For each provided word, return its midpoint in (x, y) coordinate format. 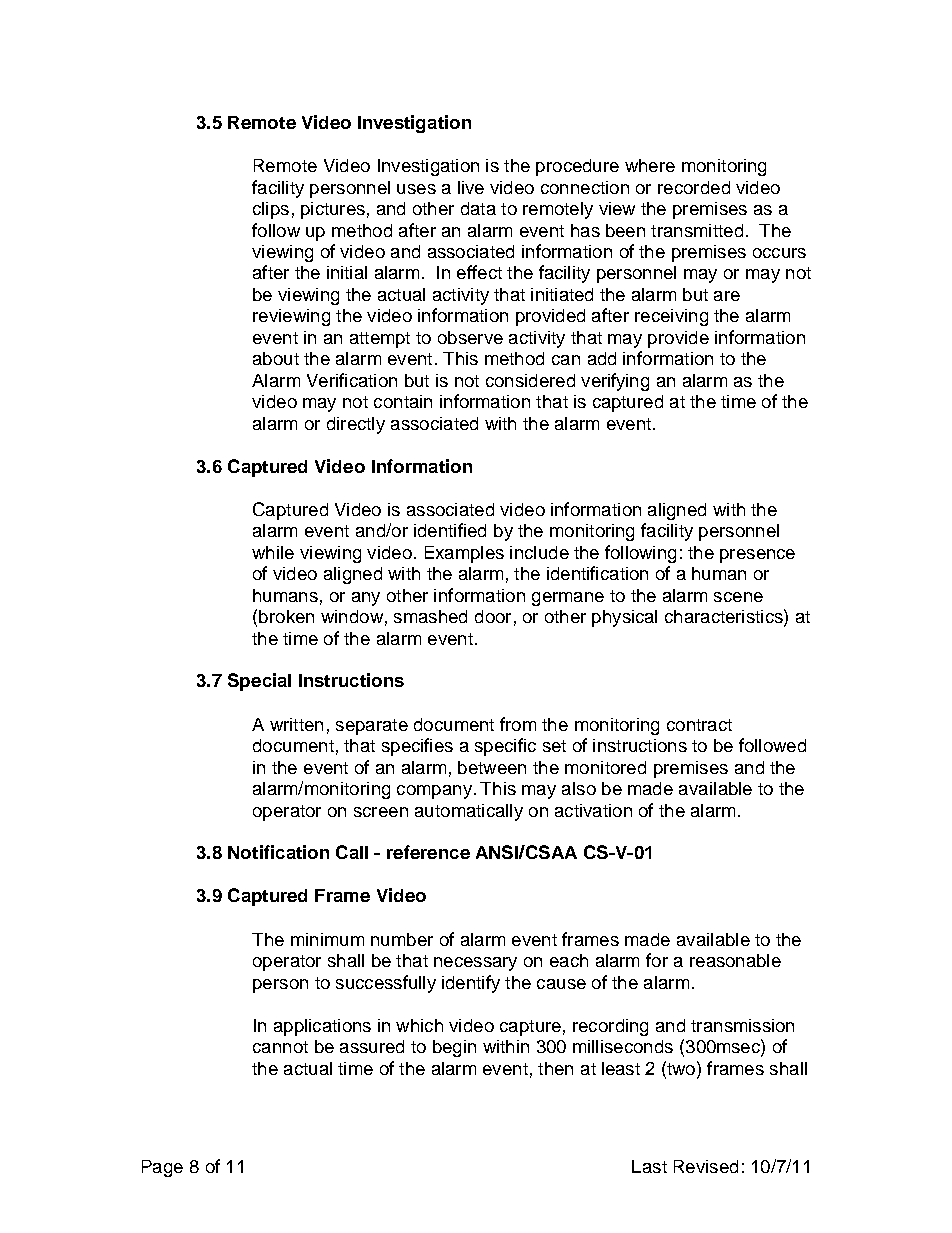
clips (271, 210)
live (471, 187)
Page (162, 1168)
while (273, 552)
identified (450, 530)
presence (757, 556)
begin (454, 1048)
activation (593, 810)
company (434, 792)
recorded (694, 187)
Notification (278, 852)
